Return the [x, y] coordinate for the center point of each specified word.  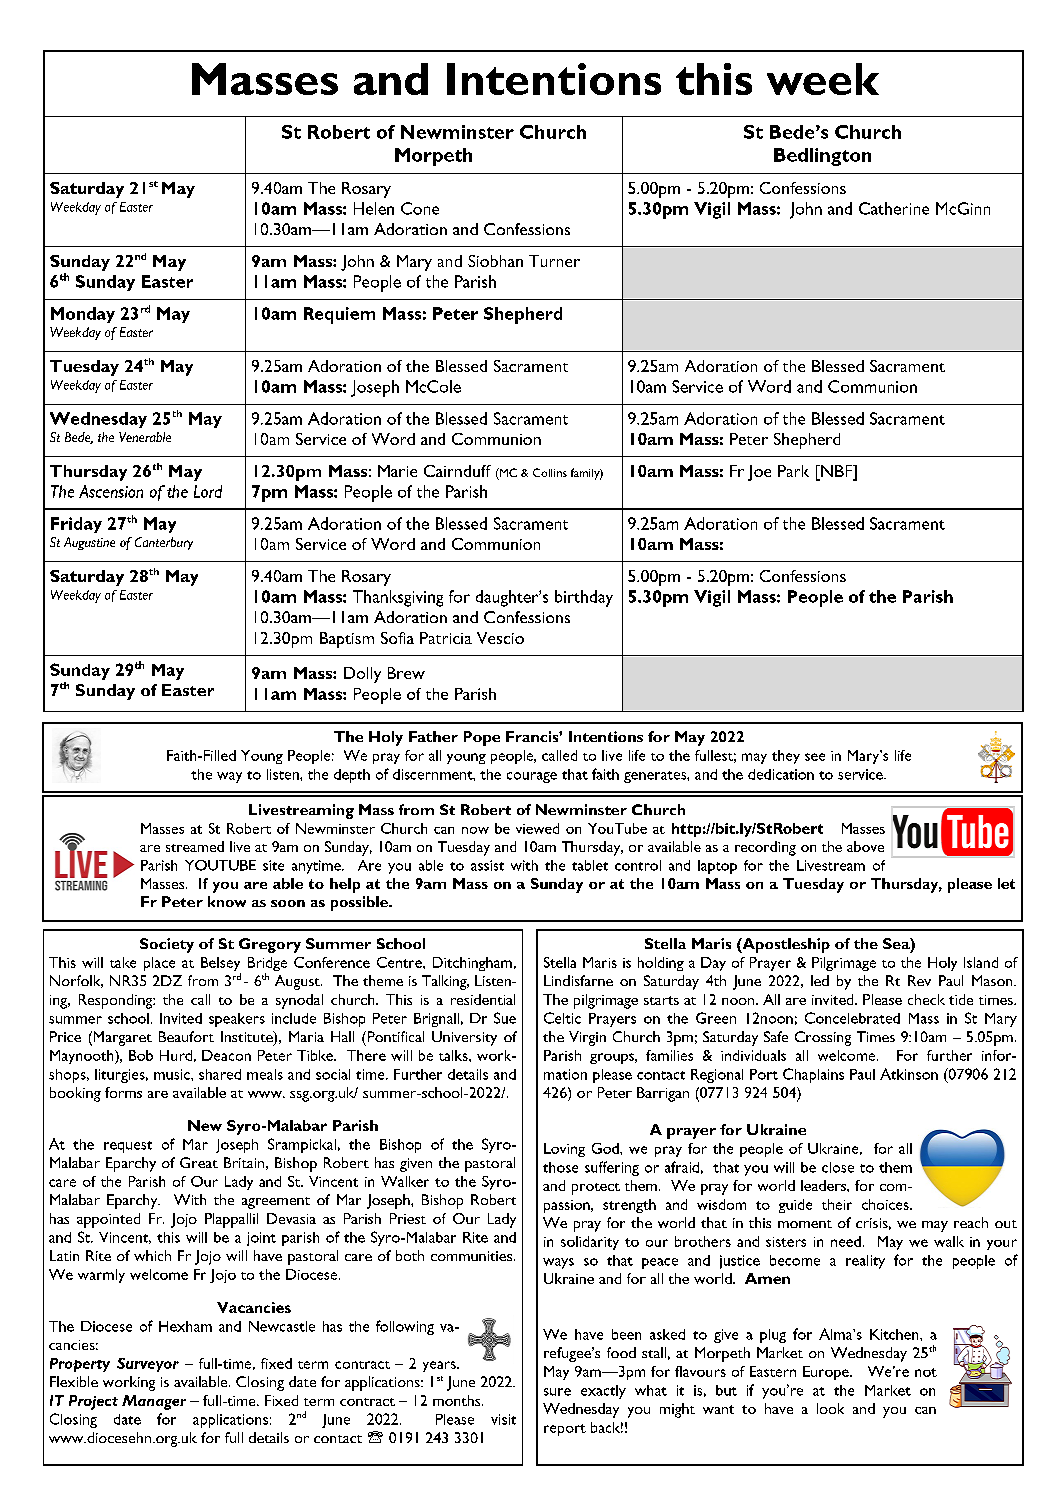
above [865, 846]
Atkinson [909, 1074]
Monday [83, 315]
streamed [195, 846]
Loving [564, 1150]
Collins [550, 472]
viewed [537, 828]
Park [793, 471]
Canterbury [164, 543]
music [173, 1074]
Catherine [894, 208]
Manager [154, 1402]
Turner [554, 261]
